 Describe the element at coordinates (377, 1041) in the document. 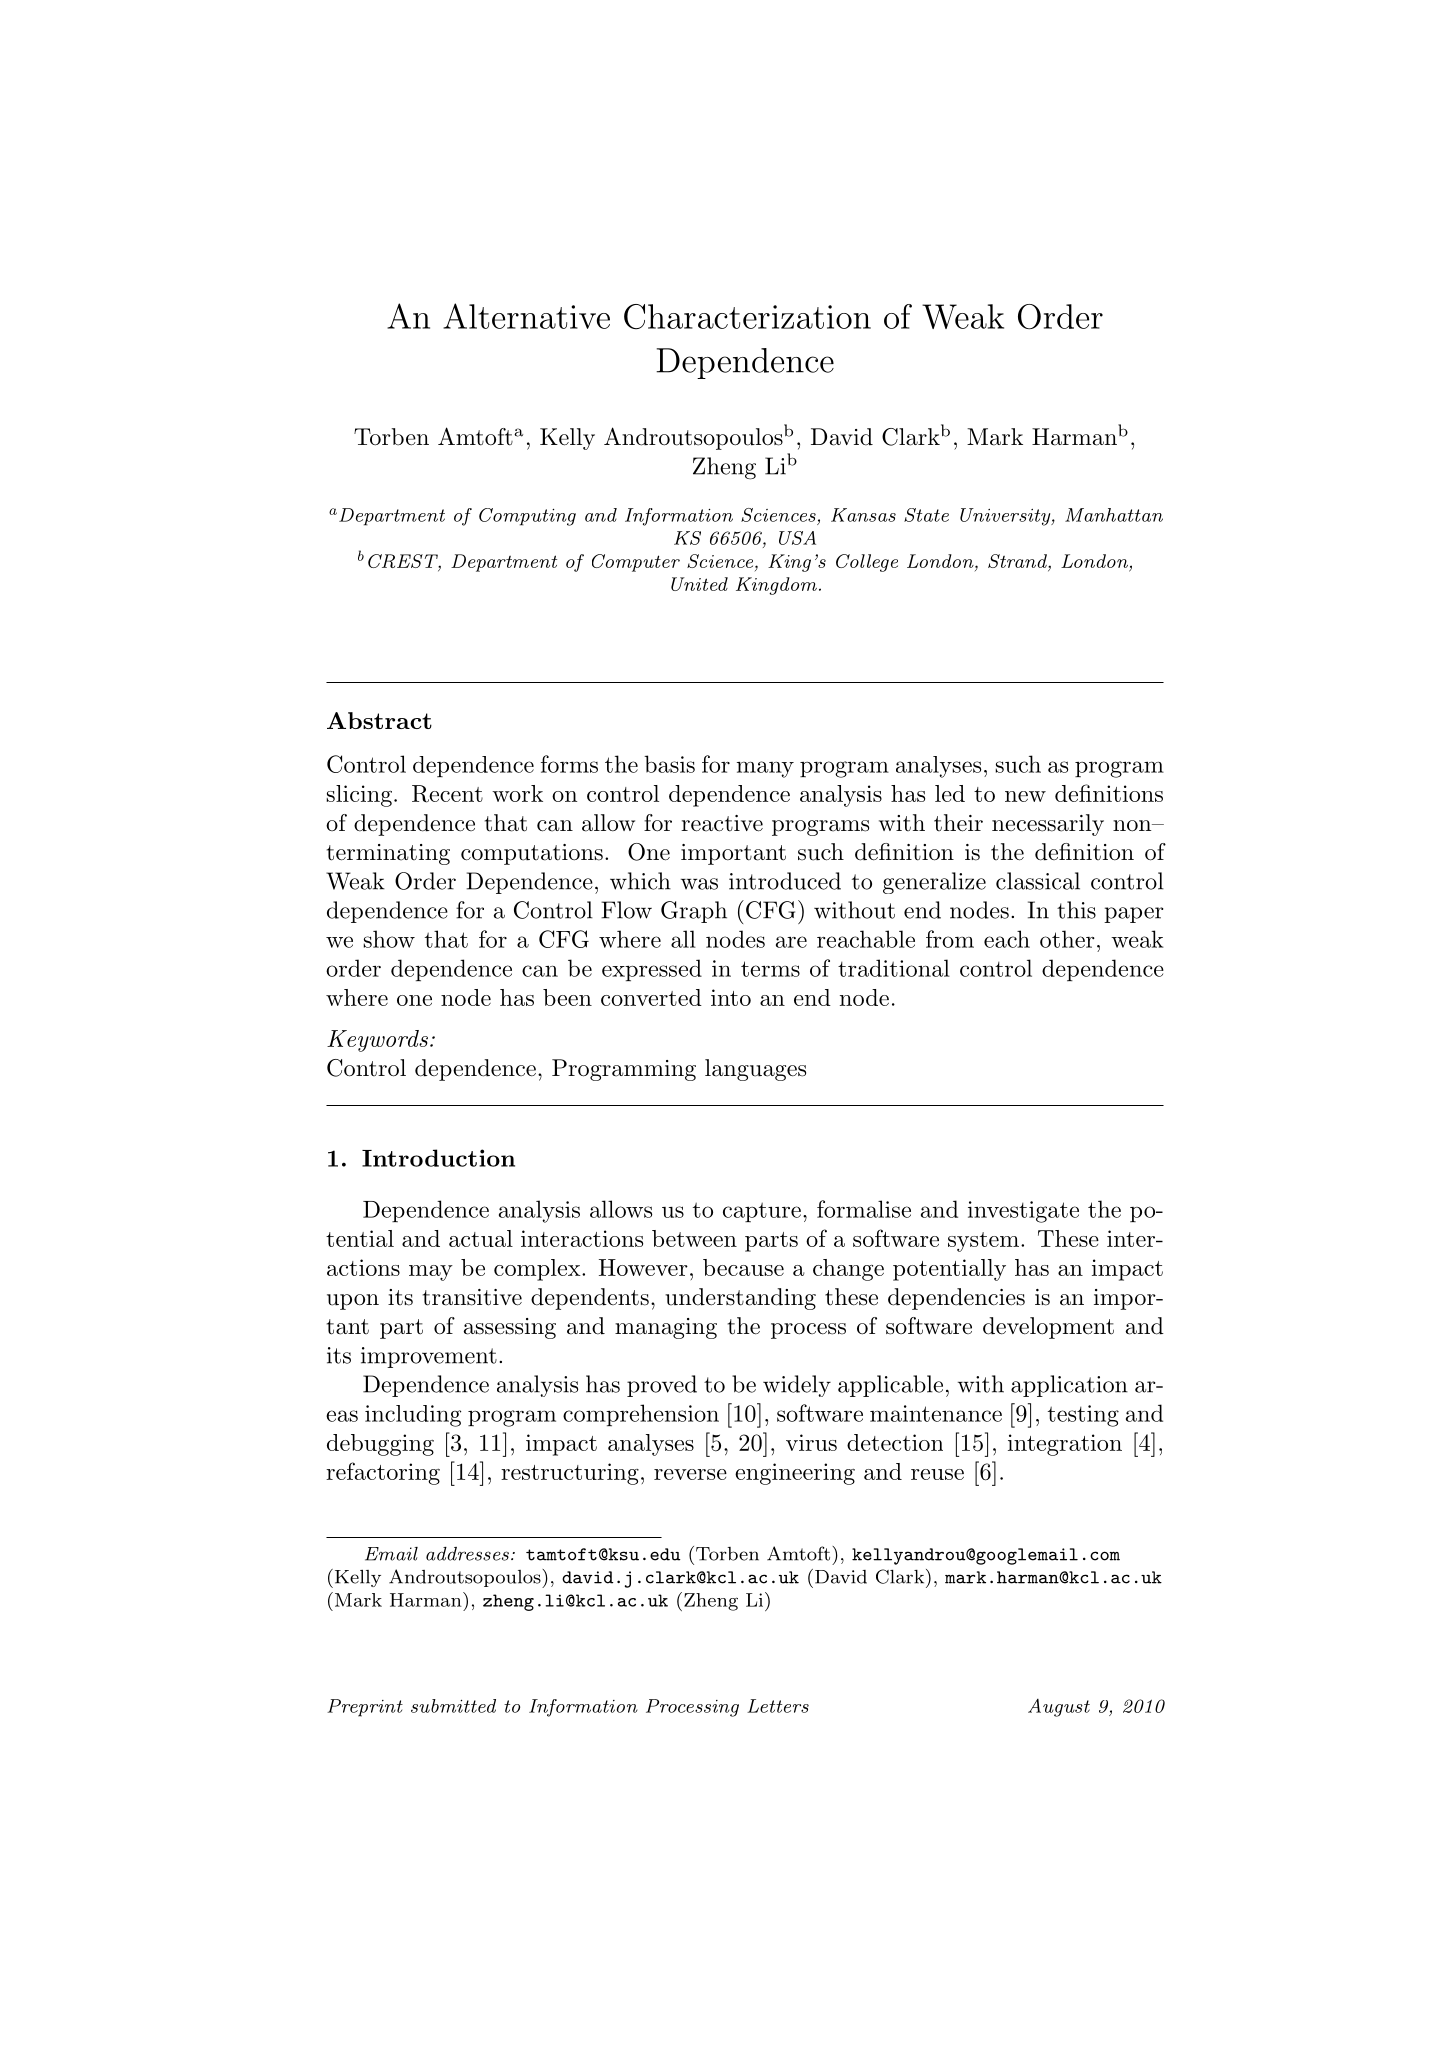

I see `Keywords` at that location.
